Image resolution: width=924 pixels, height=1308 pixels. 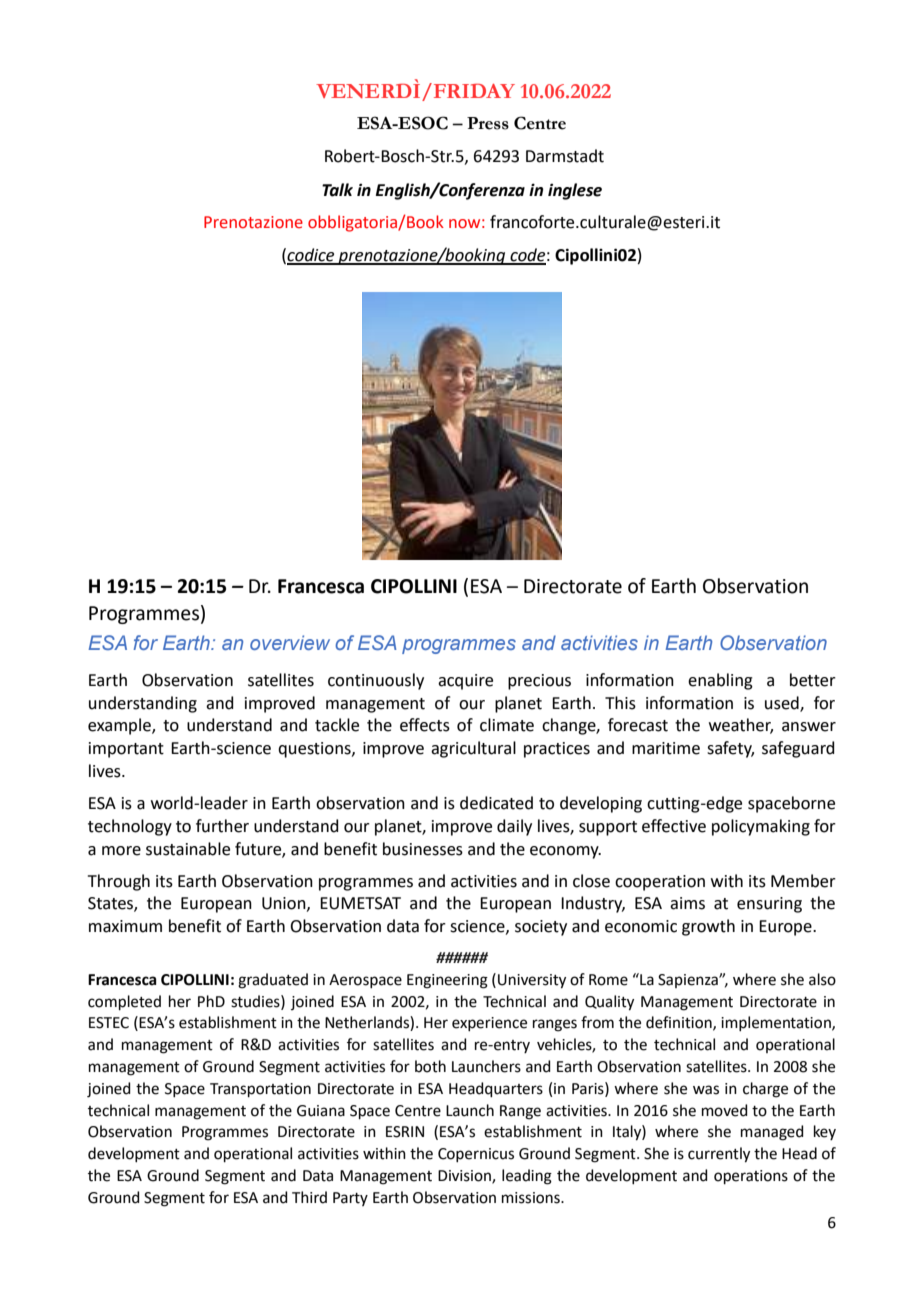 I want to click on inglese, so click(x=575, y=191).
